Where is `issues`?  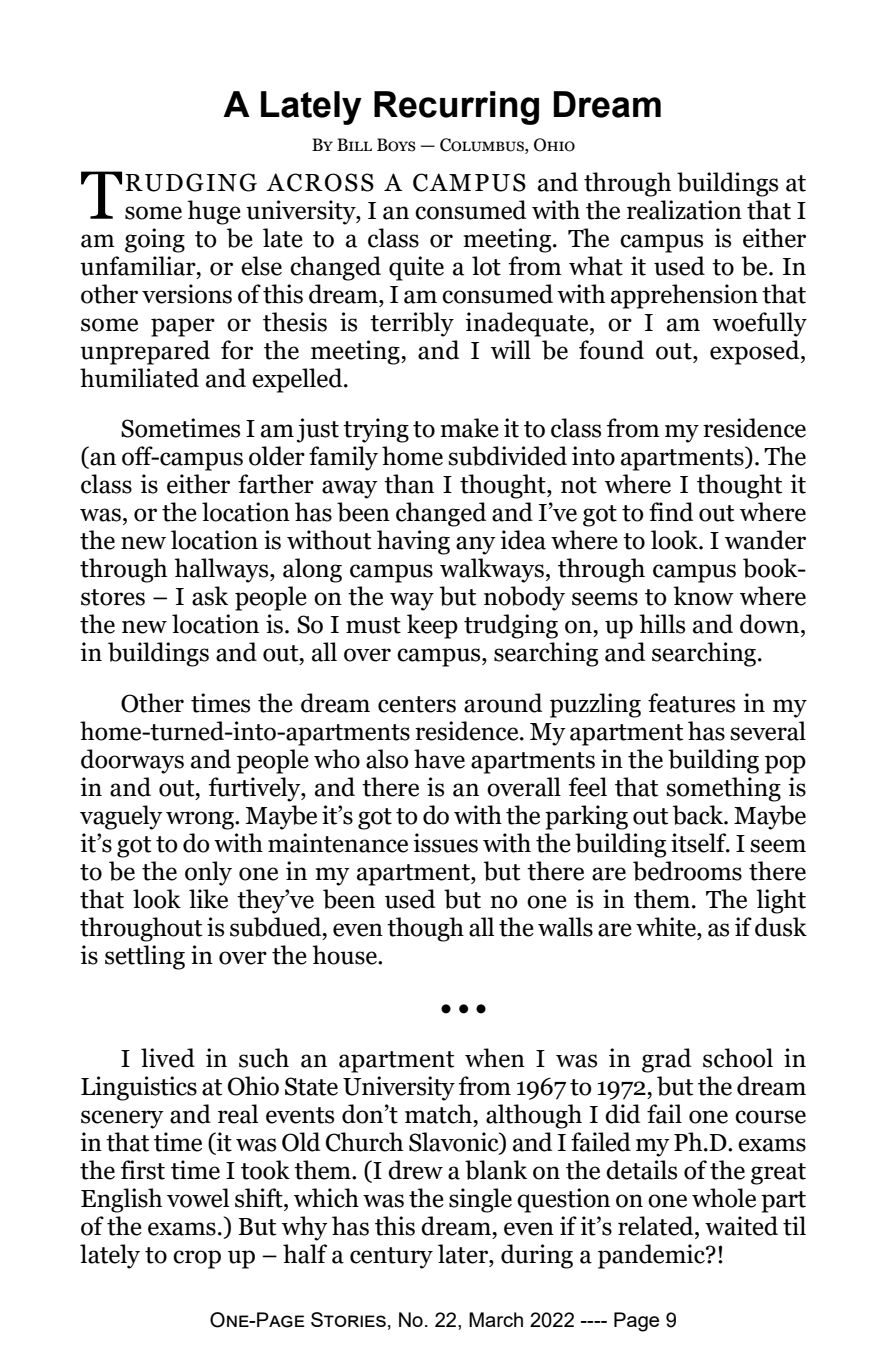
issues is located at coordinates (445, 843).
